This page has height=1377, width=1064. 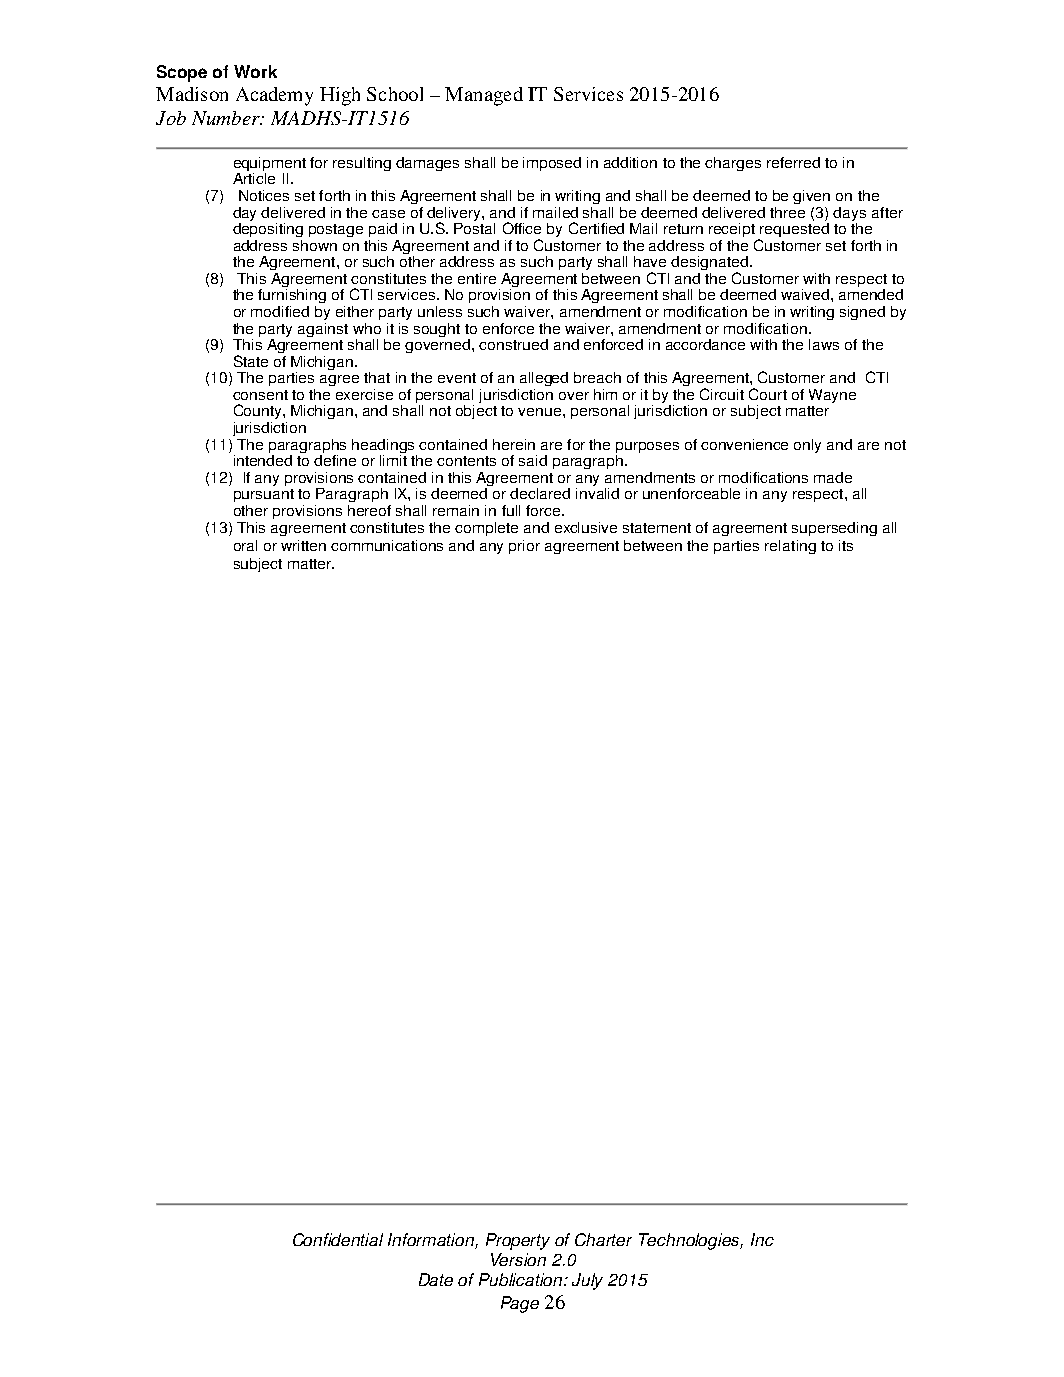 What do you see at coordinates (518, 1259) in the page?
I see `Version` at bounding box center [518, 1259].
